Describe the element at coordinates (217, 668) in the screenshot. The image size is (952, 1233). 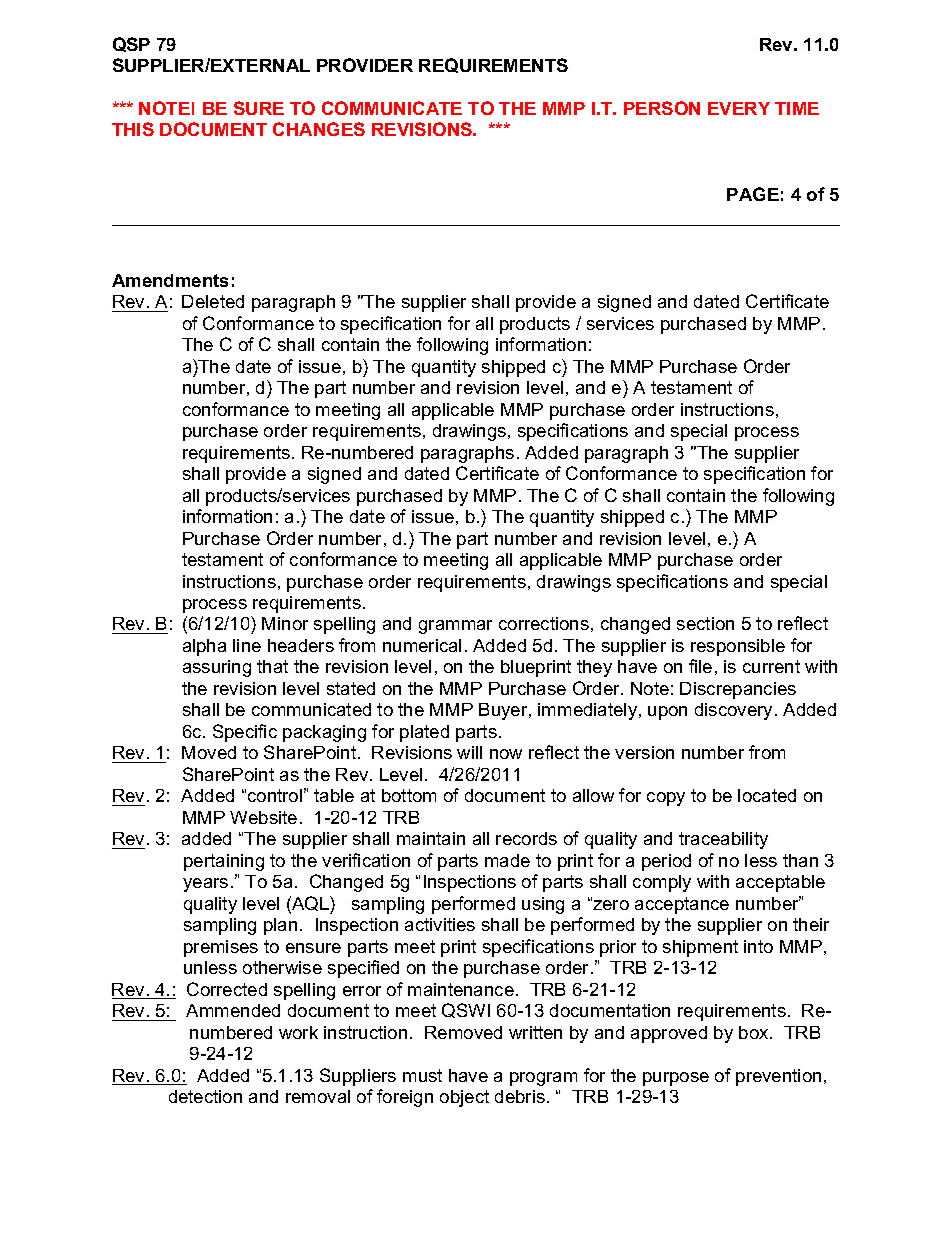
I see `assuring` at that location.
